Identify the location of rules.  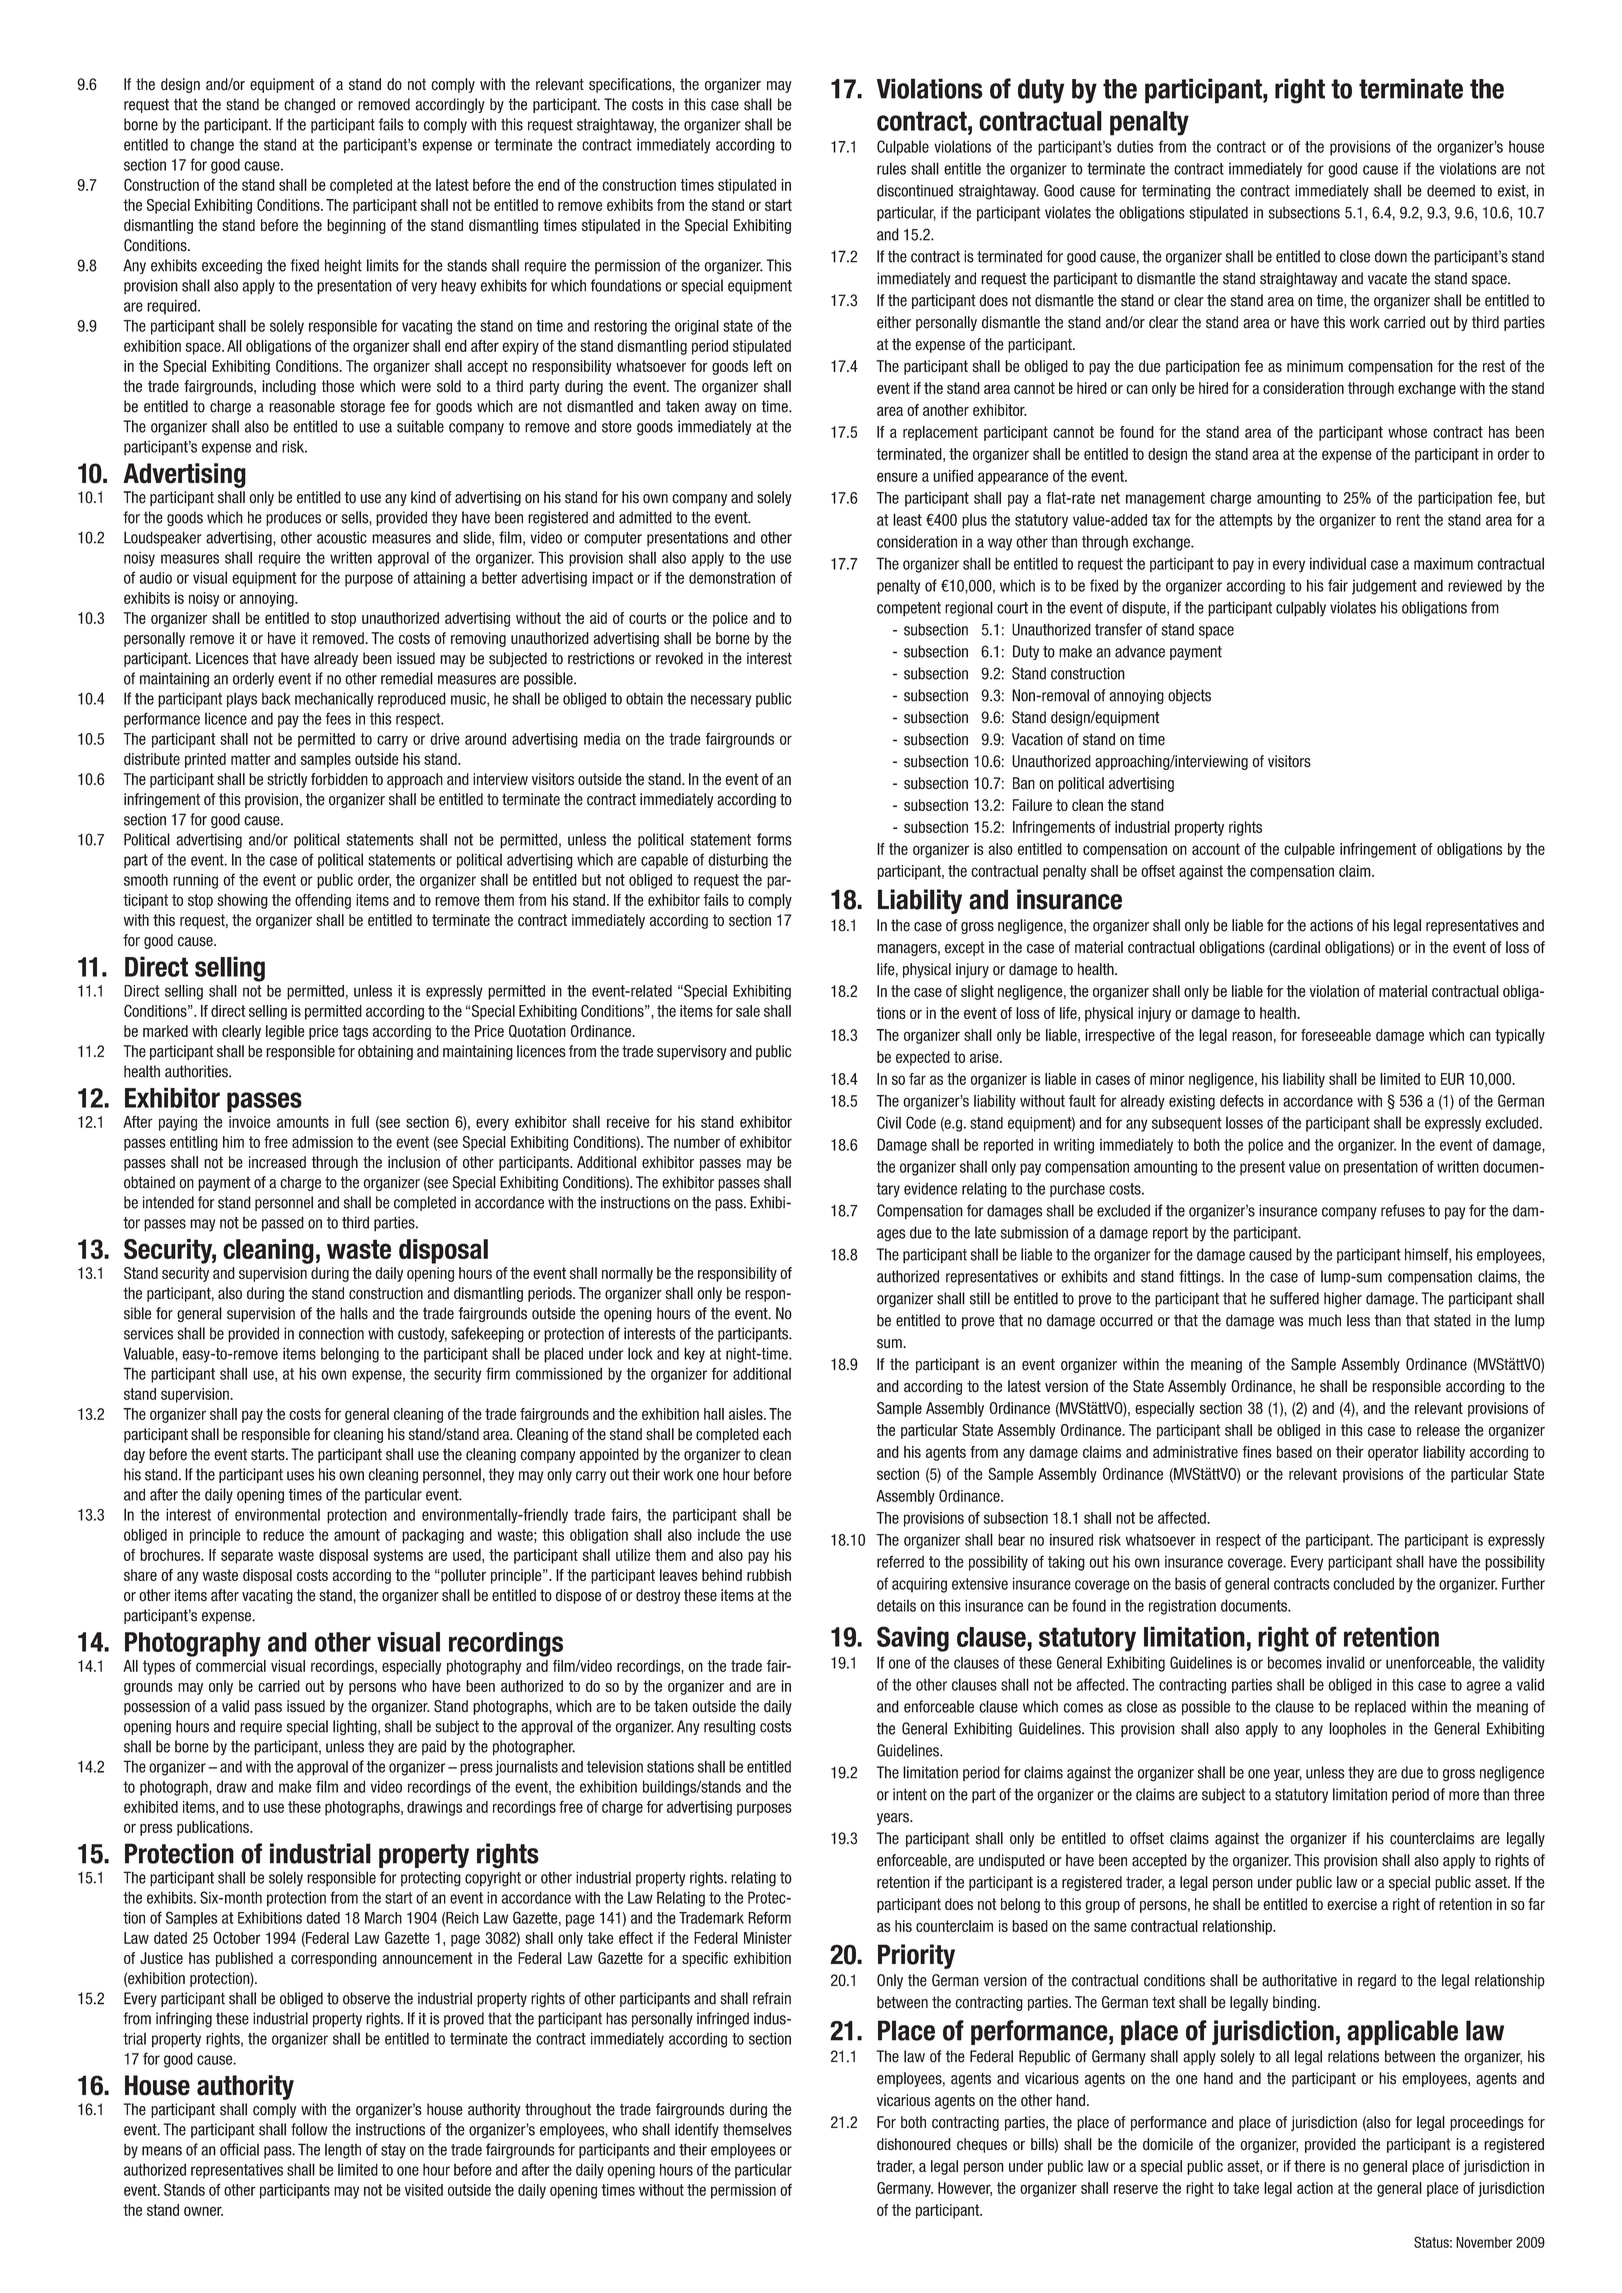
(891, 168).
